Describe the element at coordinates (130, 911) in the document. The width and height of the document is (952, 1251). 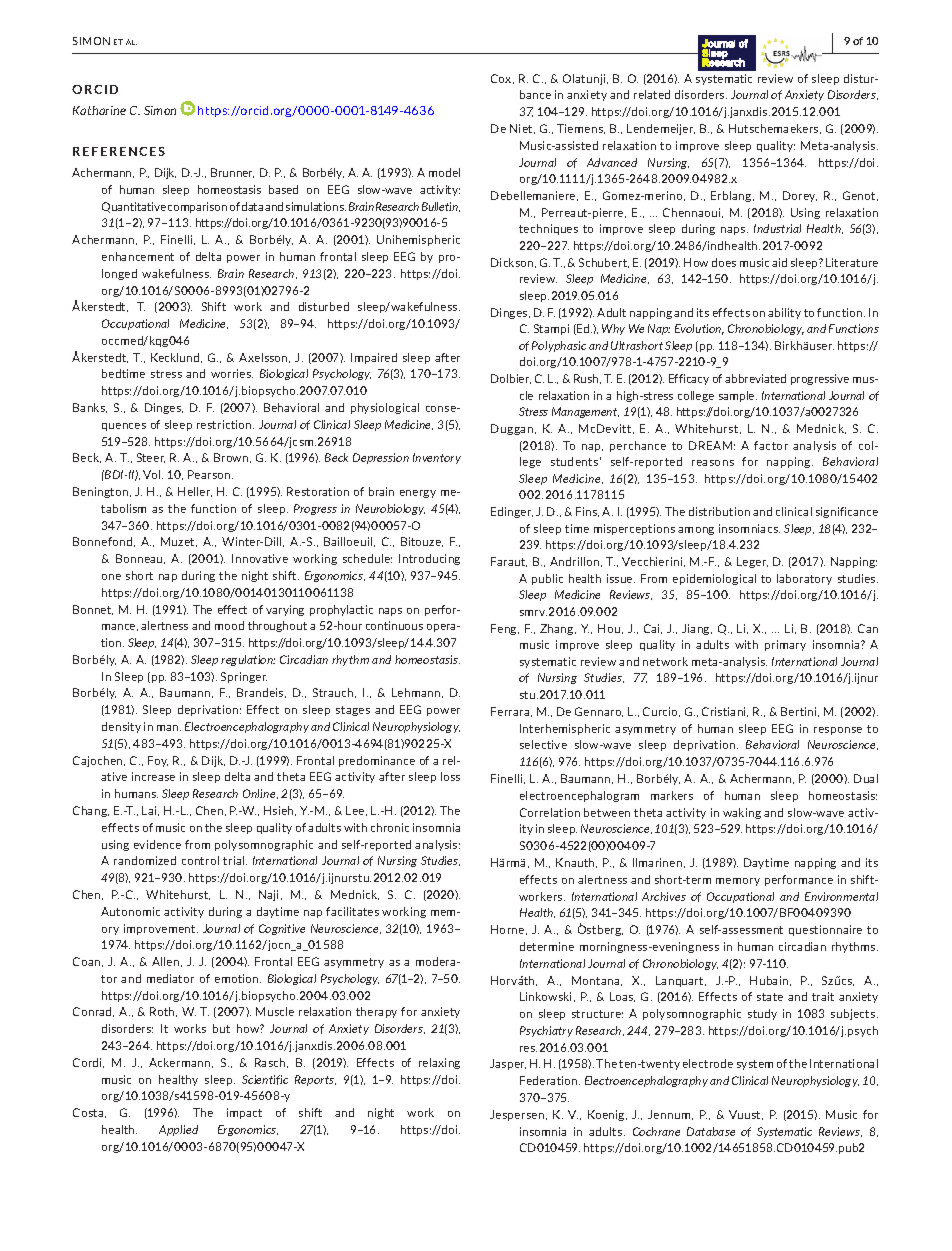
I see `Autonomic` at that location.
